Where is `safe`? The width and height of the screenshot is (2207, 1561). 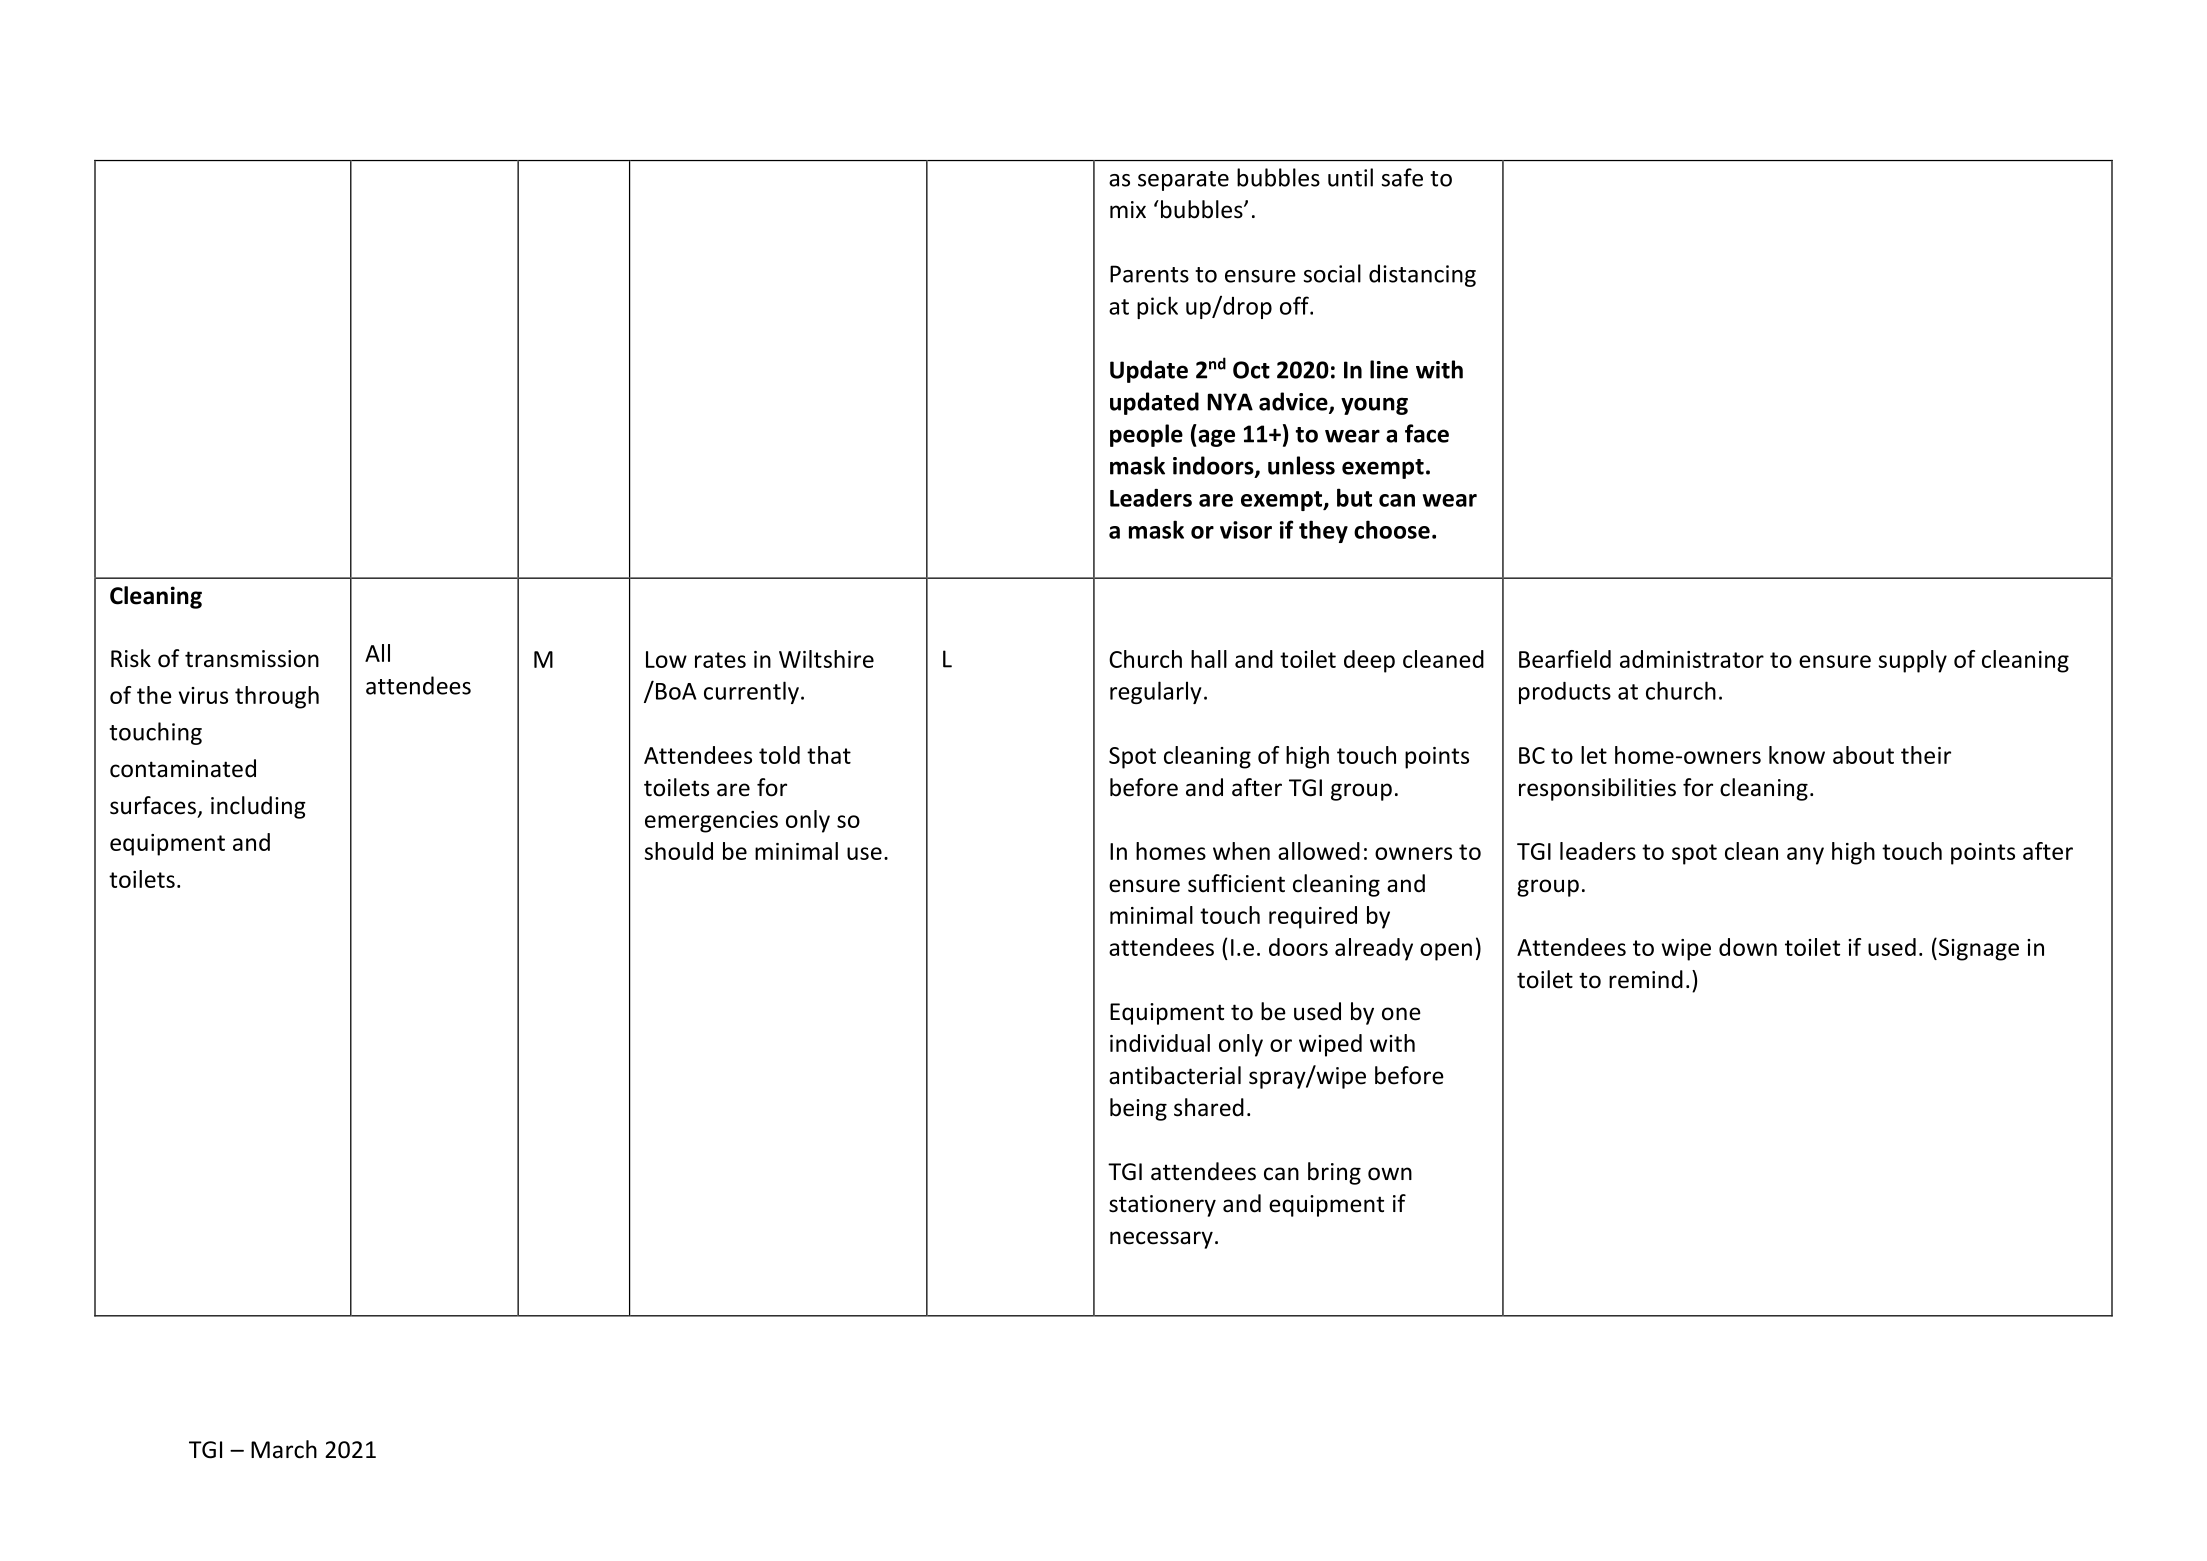 safe is located at coordinates (1402, 177).
